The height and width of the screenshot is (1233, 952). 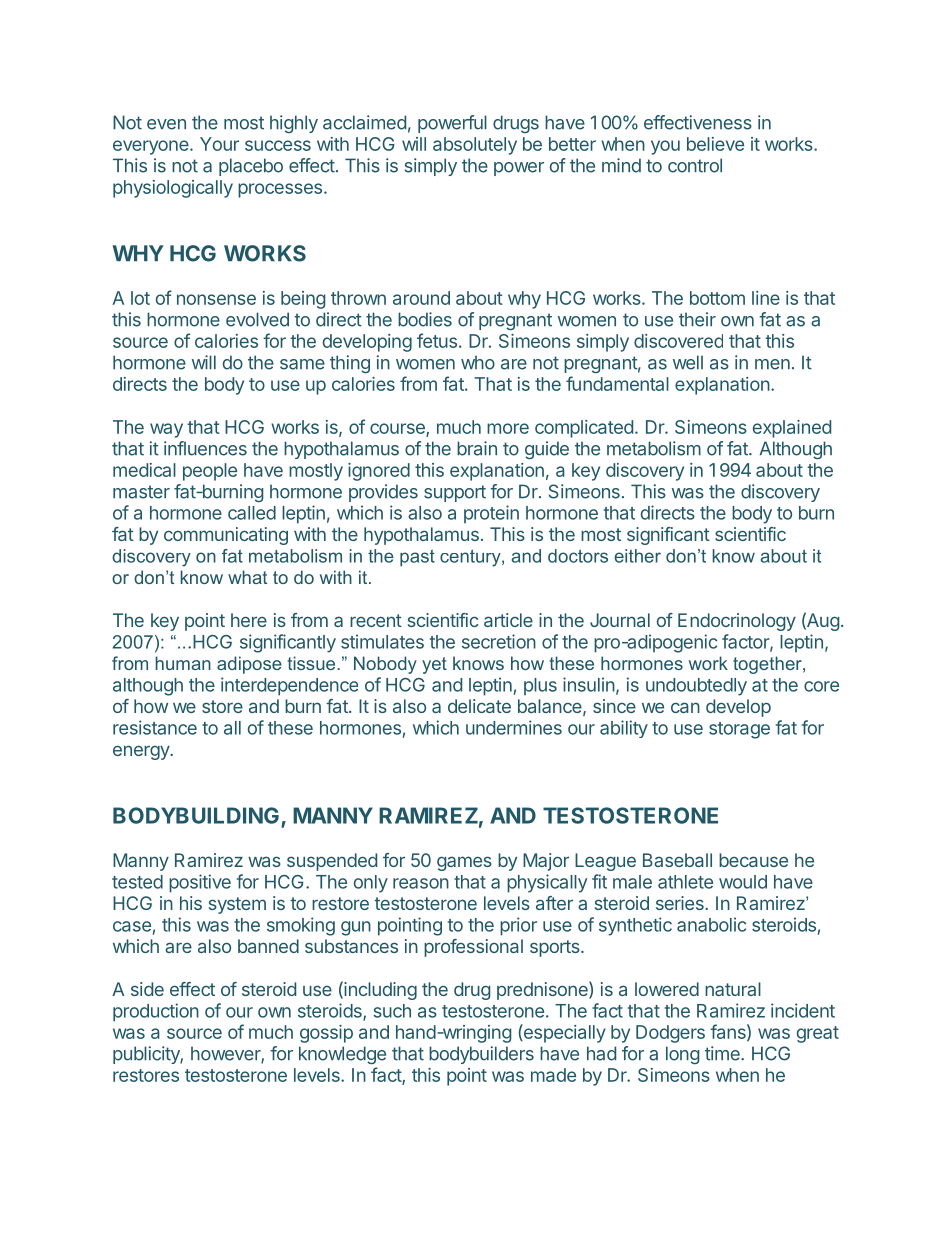 What do you see at coordinates (696, 687) in the screenshot?
I see `undoubtedly` at bounding box center [696, 687].
